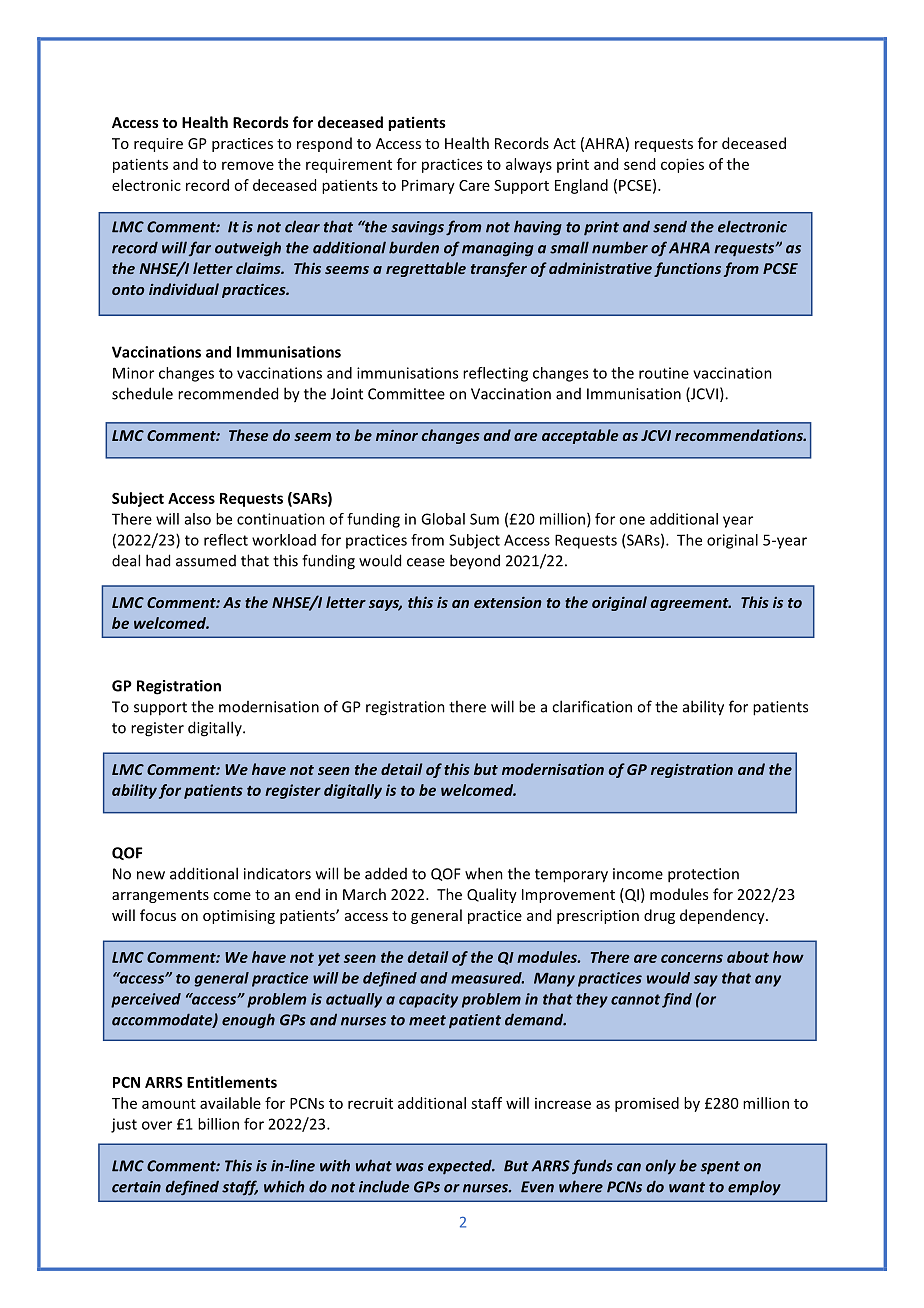  What do you see at coordinates (228, 393) in the screenshot?
I see `recommended` at bounding box center [228, 393].
